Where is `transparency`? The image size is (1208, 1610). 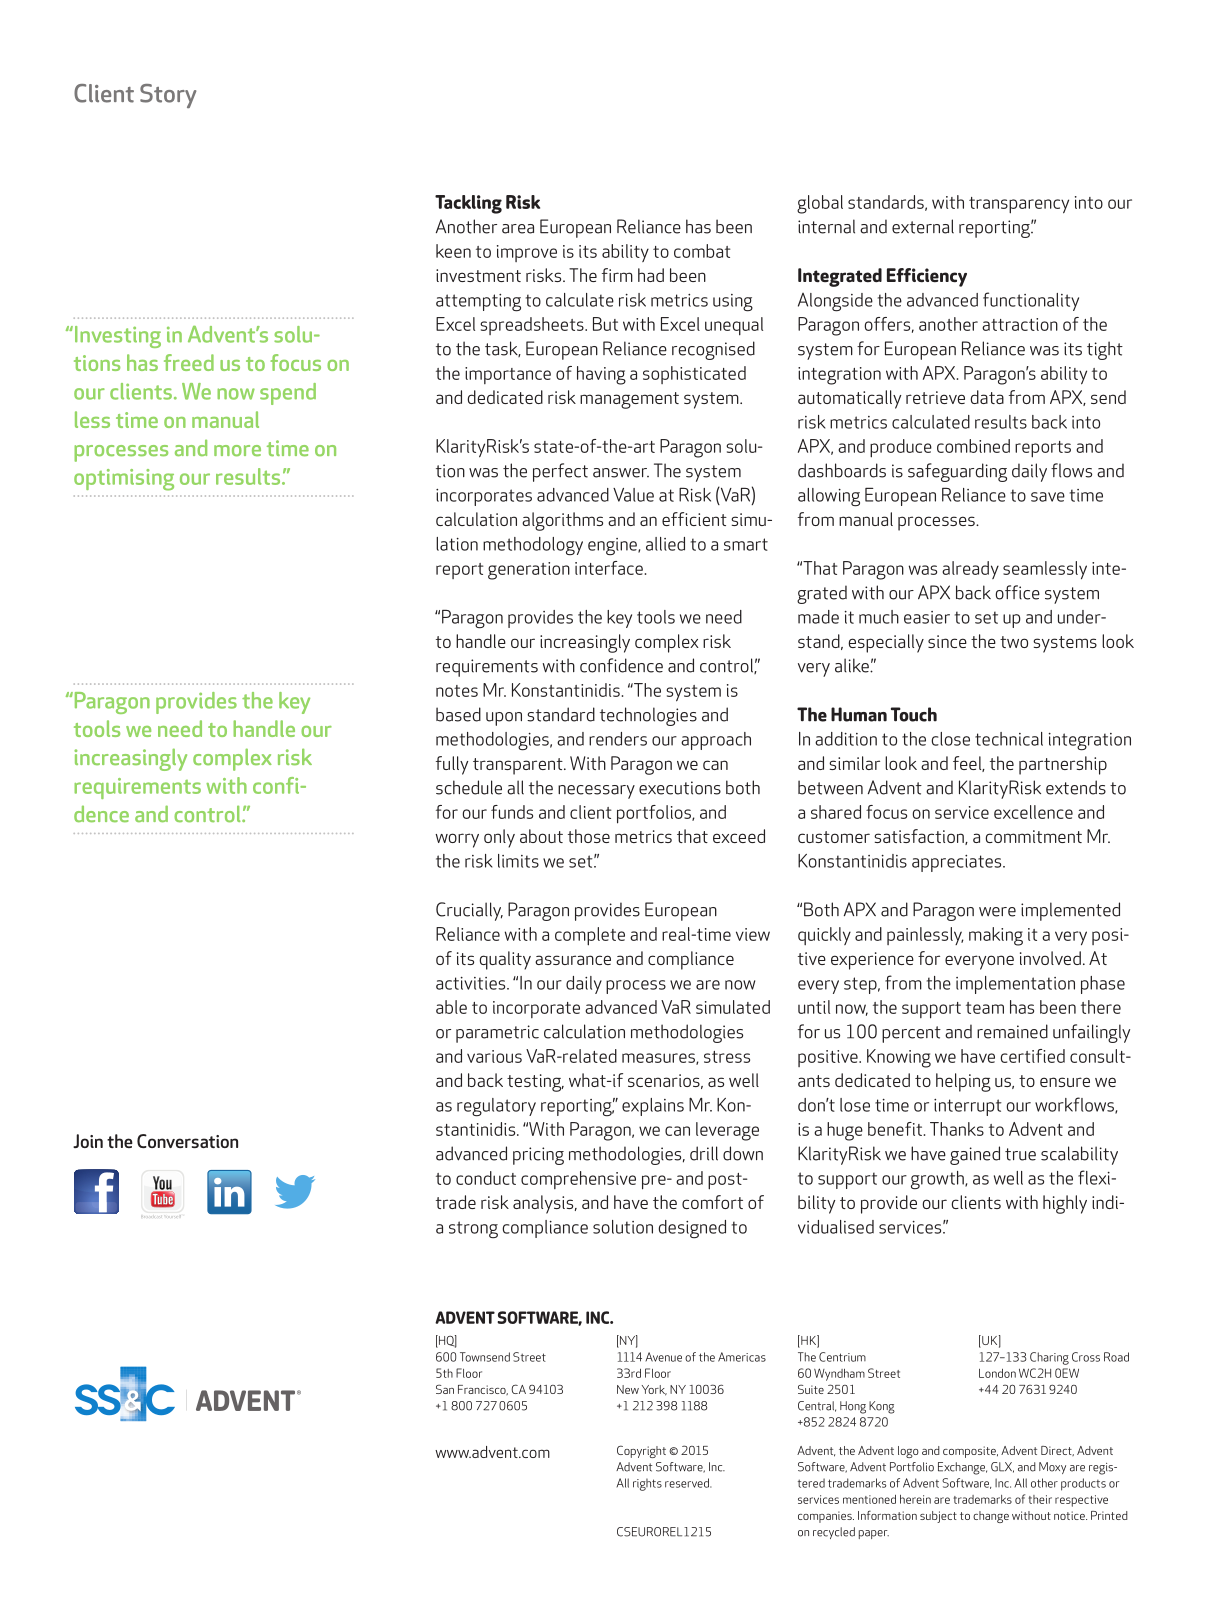 transparency is located at coordinates (1019, 205).
